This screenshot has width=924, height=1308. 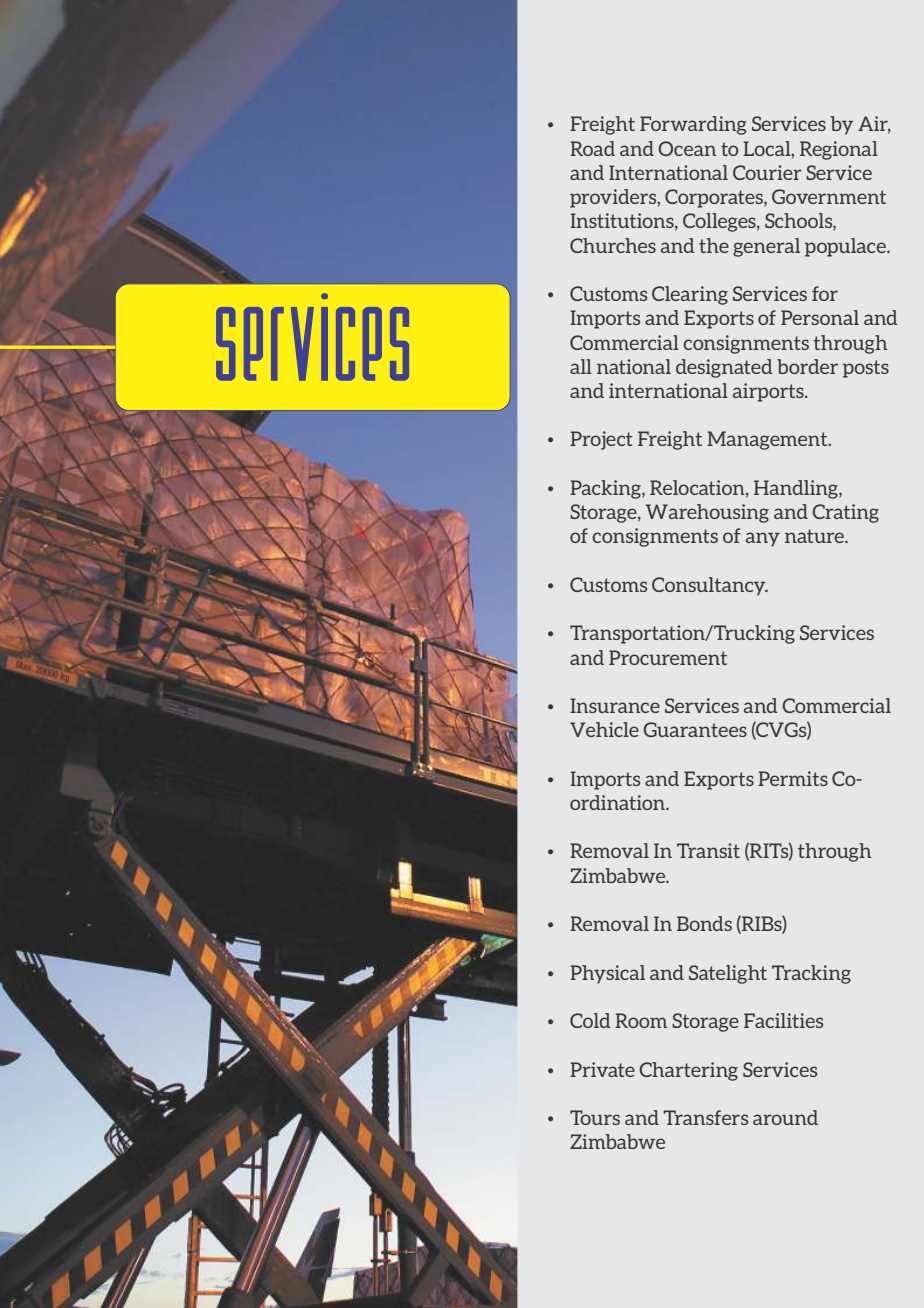 What do you see at coordinates (839, 150) in the screenshot?
I see `Regional` at bounding box center [839, 150].
